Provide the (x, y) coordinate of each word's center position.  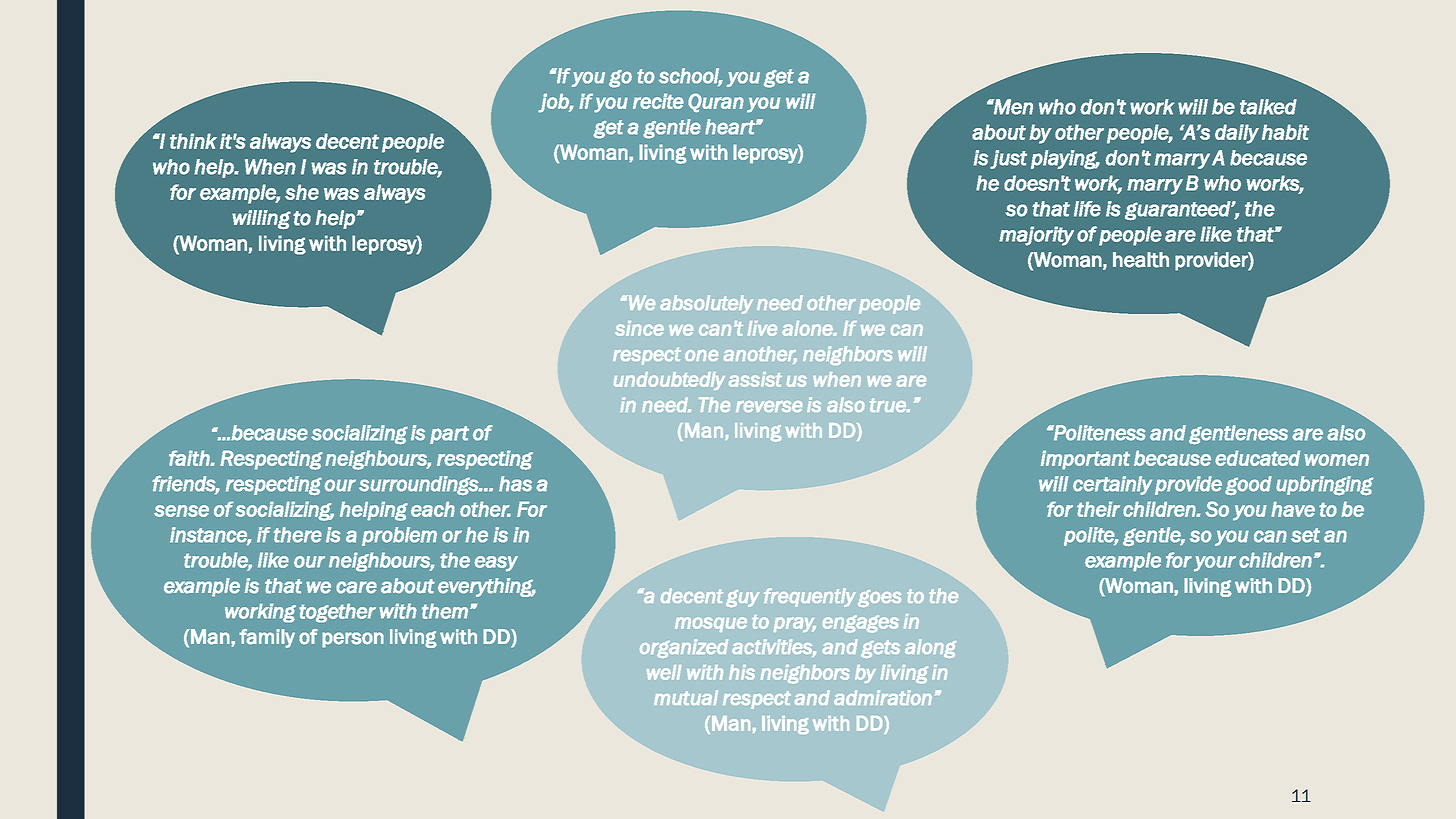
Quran (716, 103)
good (1248, 485)
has (515, 484)
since (639, 328)
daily (1237, 134)
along (930, 648)
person (353, 640)
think (193, 141)
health (1141, 260)
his (742, 672)
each (433, 509)
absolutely (706, 304)
